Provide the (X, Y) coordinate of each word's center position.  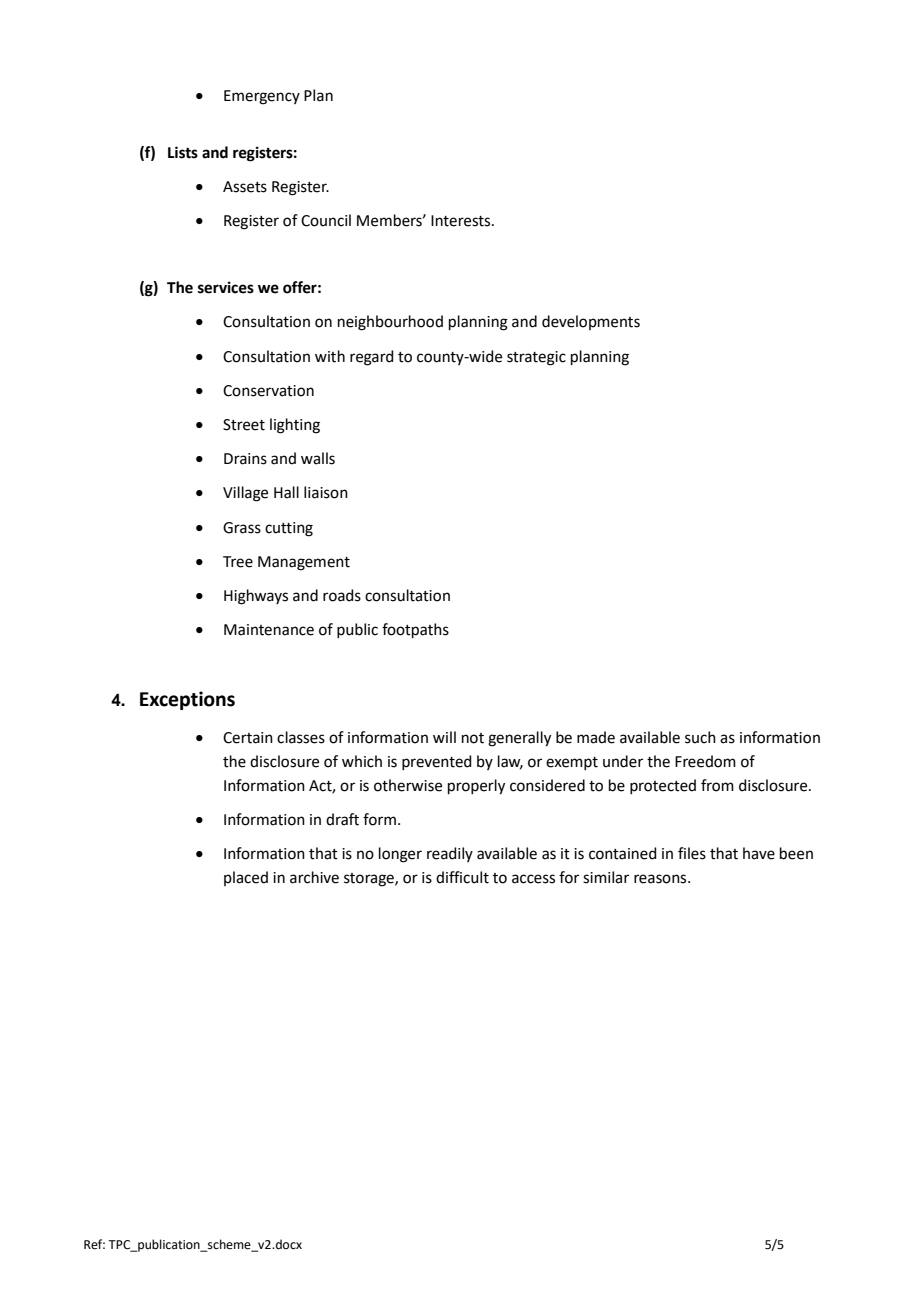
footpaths (415, 630)
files (692, 853)
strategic (536, 358)
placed (246, 878)
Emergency (262, 97)
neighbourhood (390, 323)
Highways (256, 597)
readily (450, 854)
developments (591, 322)
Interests (462, 221)
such (700, 737)
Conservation (268, 391)
